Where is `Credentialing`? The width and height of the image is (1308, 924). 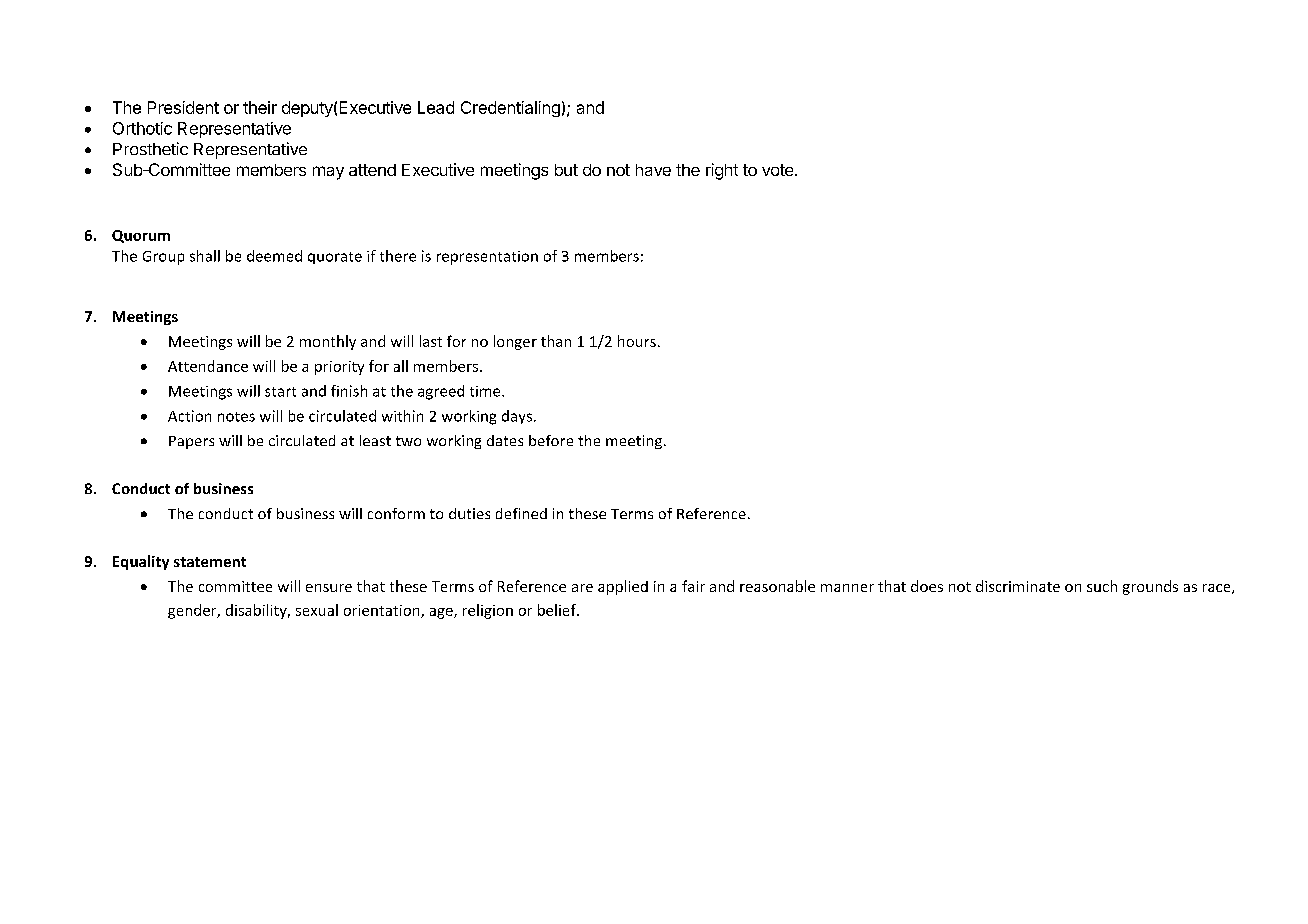
Credentialing is located at coordinates (510, 109).
